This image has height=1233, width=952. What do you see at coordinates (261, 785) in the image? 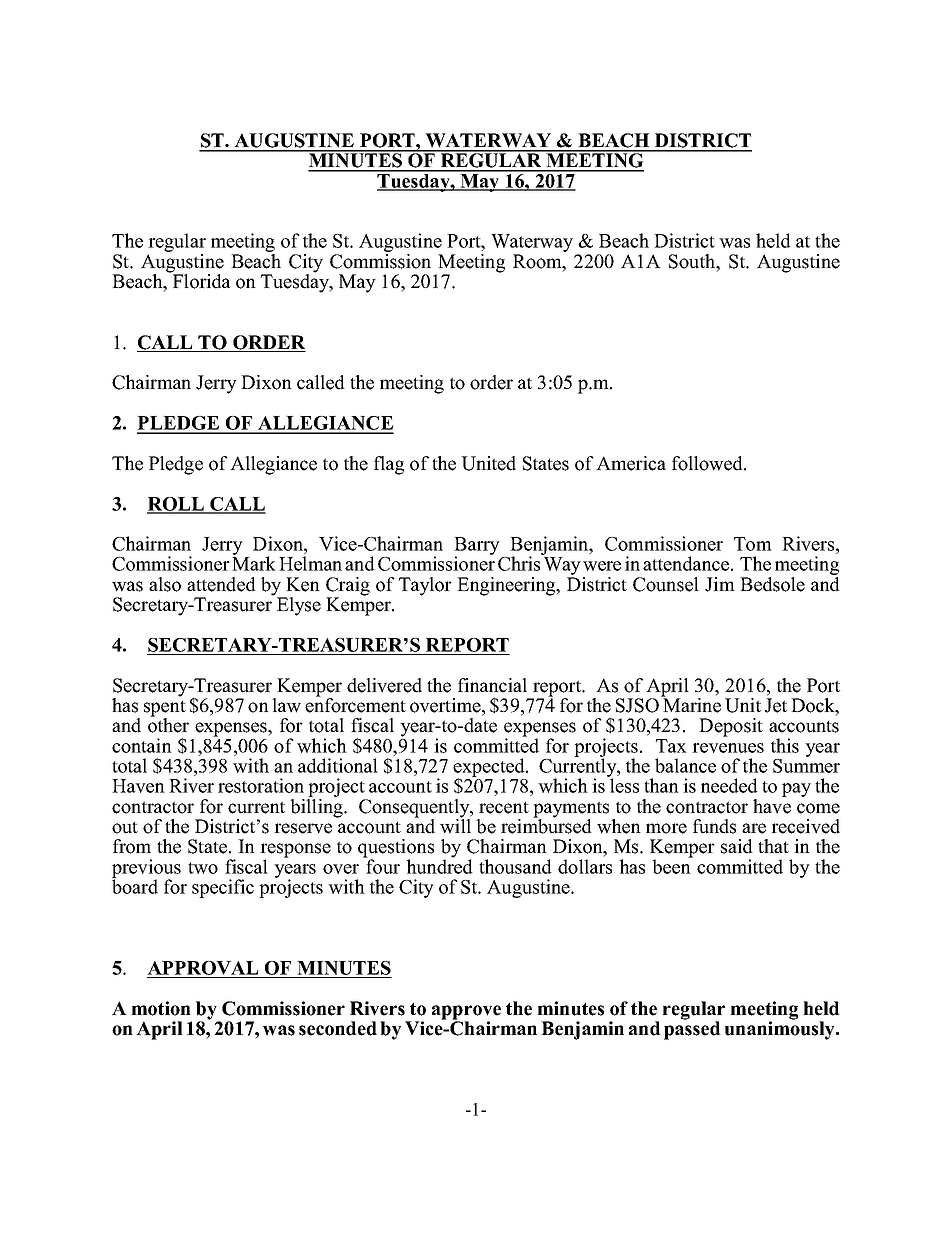
I see `restoration` at bounding box center [261, 785].
